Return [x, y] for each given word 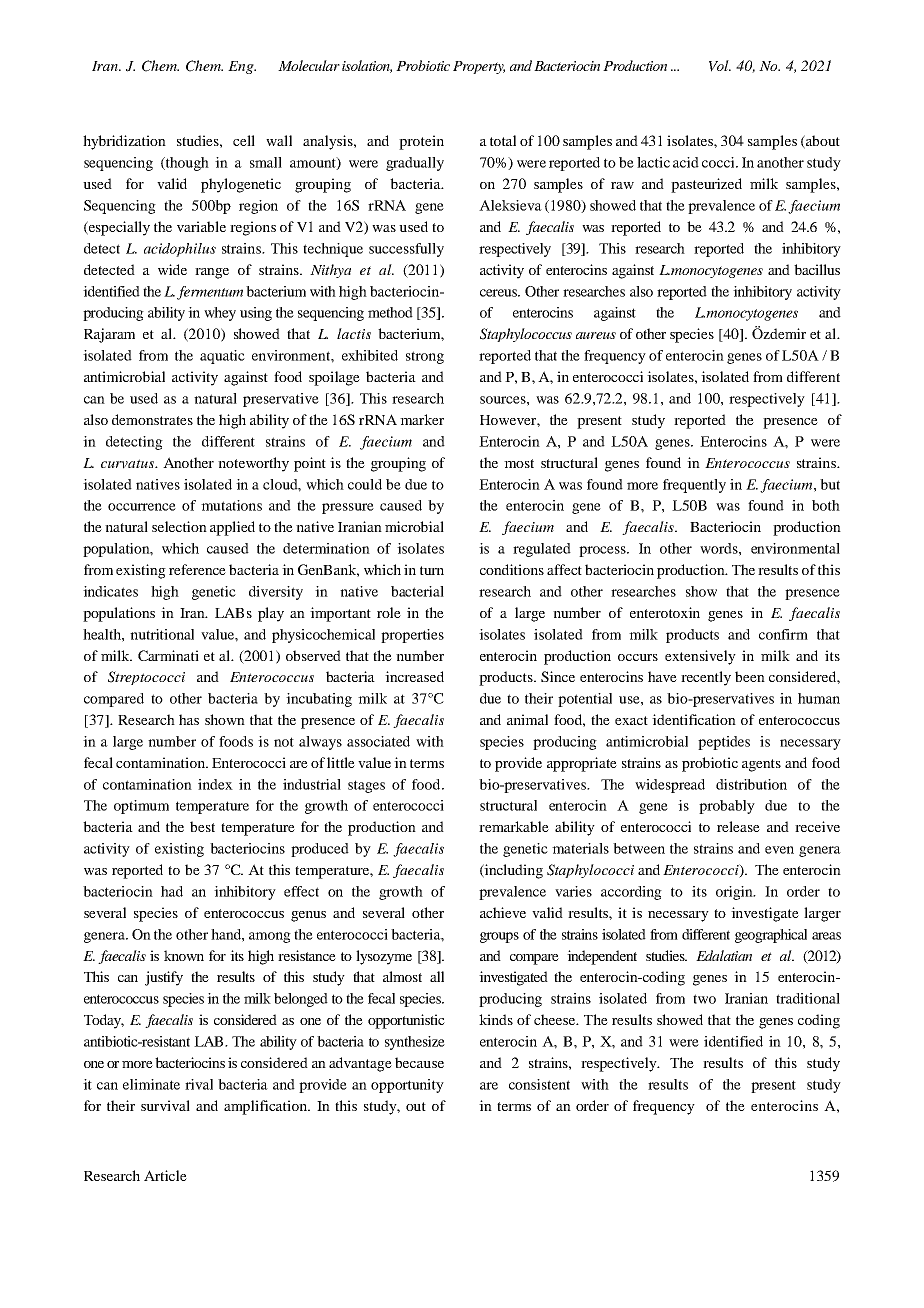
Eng [242, 67]
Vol [720, 66]
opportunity [407, 1086]
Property [479, 67]
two [704, 999]
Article [165, 1175]
